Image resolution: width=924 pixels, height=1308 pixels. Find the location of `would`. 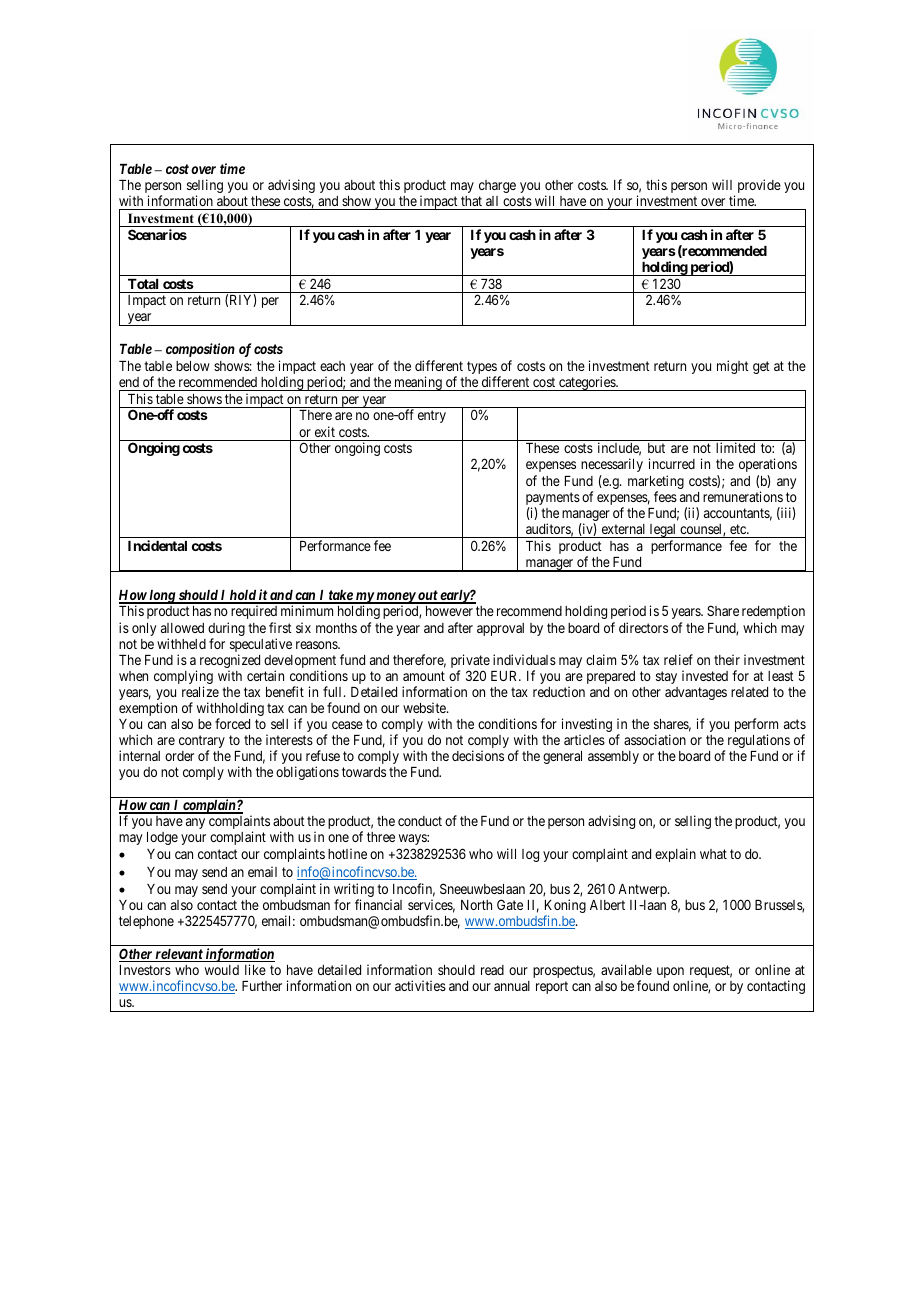

would is located at coordinates (222, 970).
